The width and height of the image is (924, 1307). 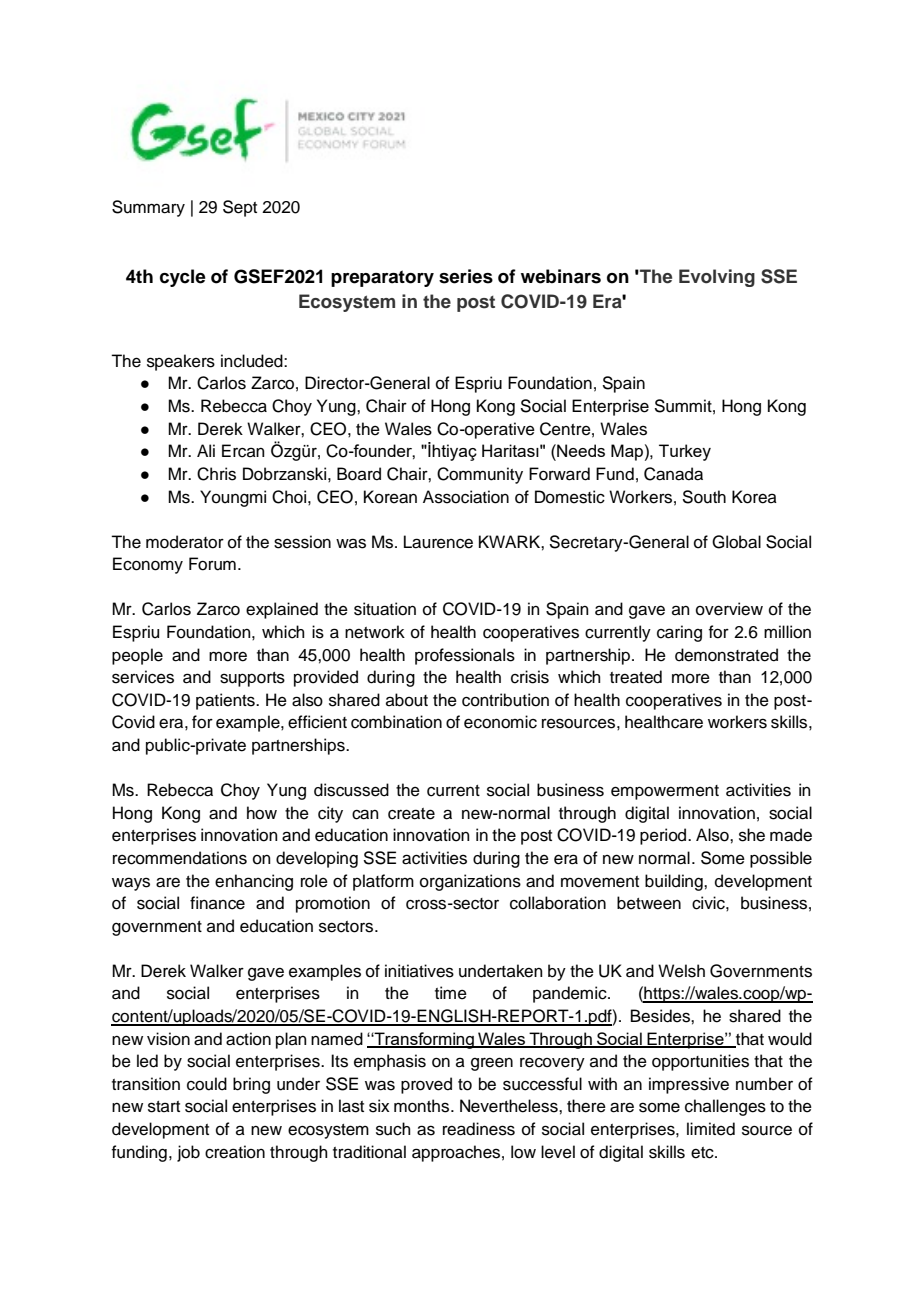 I want to click on Sept, so click(x=240, y=208).
